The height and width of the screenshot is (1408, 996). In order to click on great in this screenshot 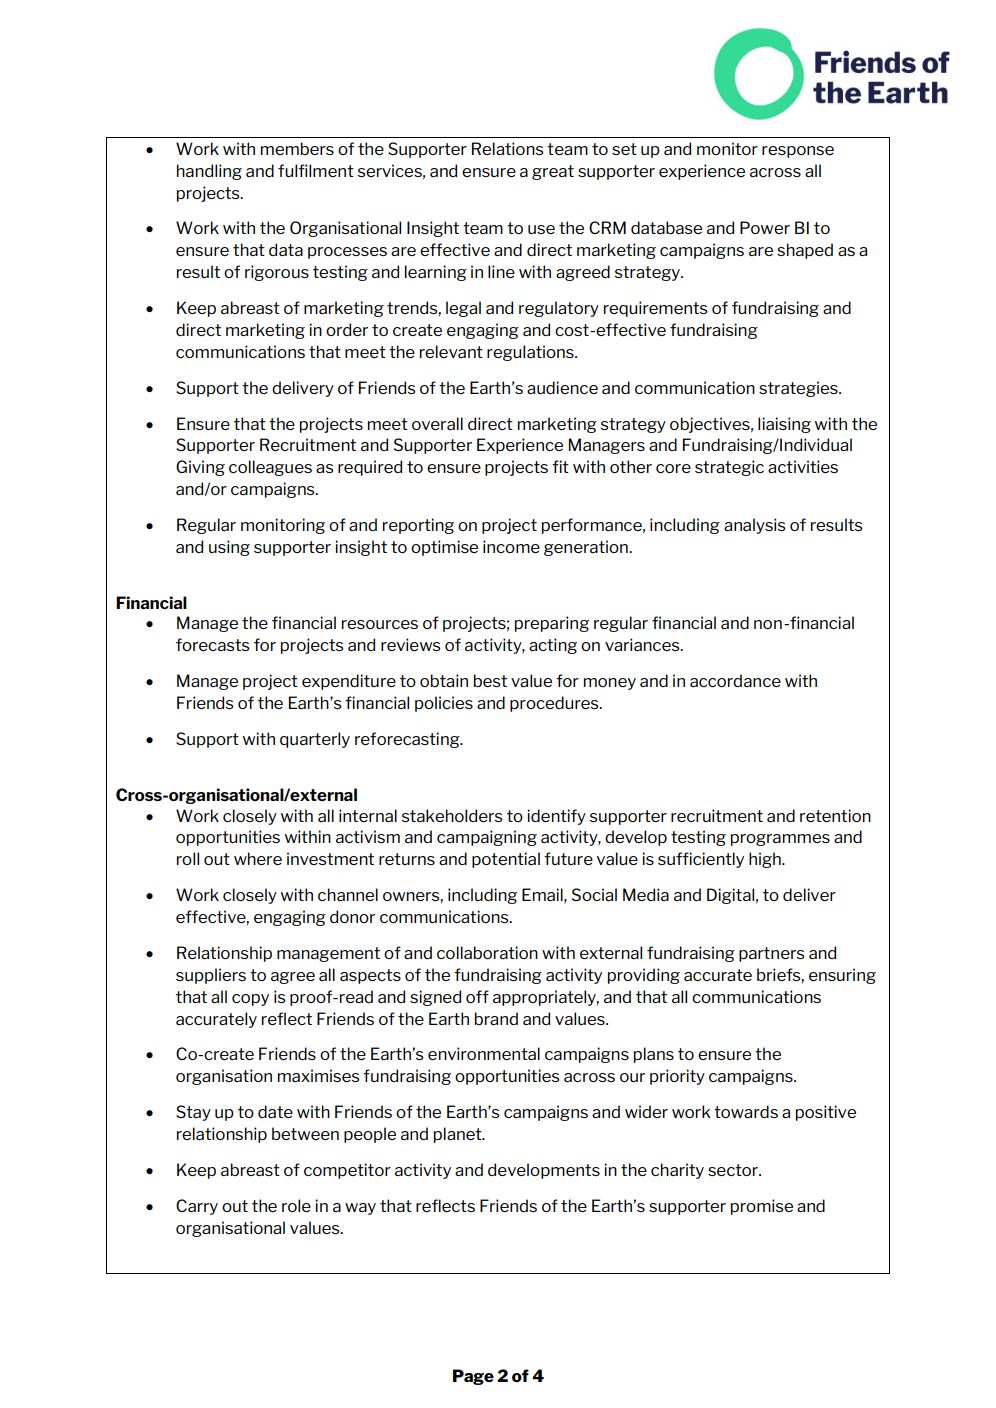, I will do `click(553, 172)`.
